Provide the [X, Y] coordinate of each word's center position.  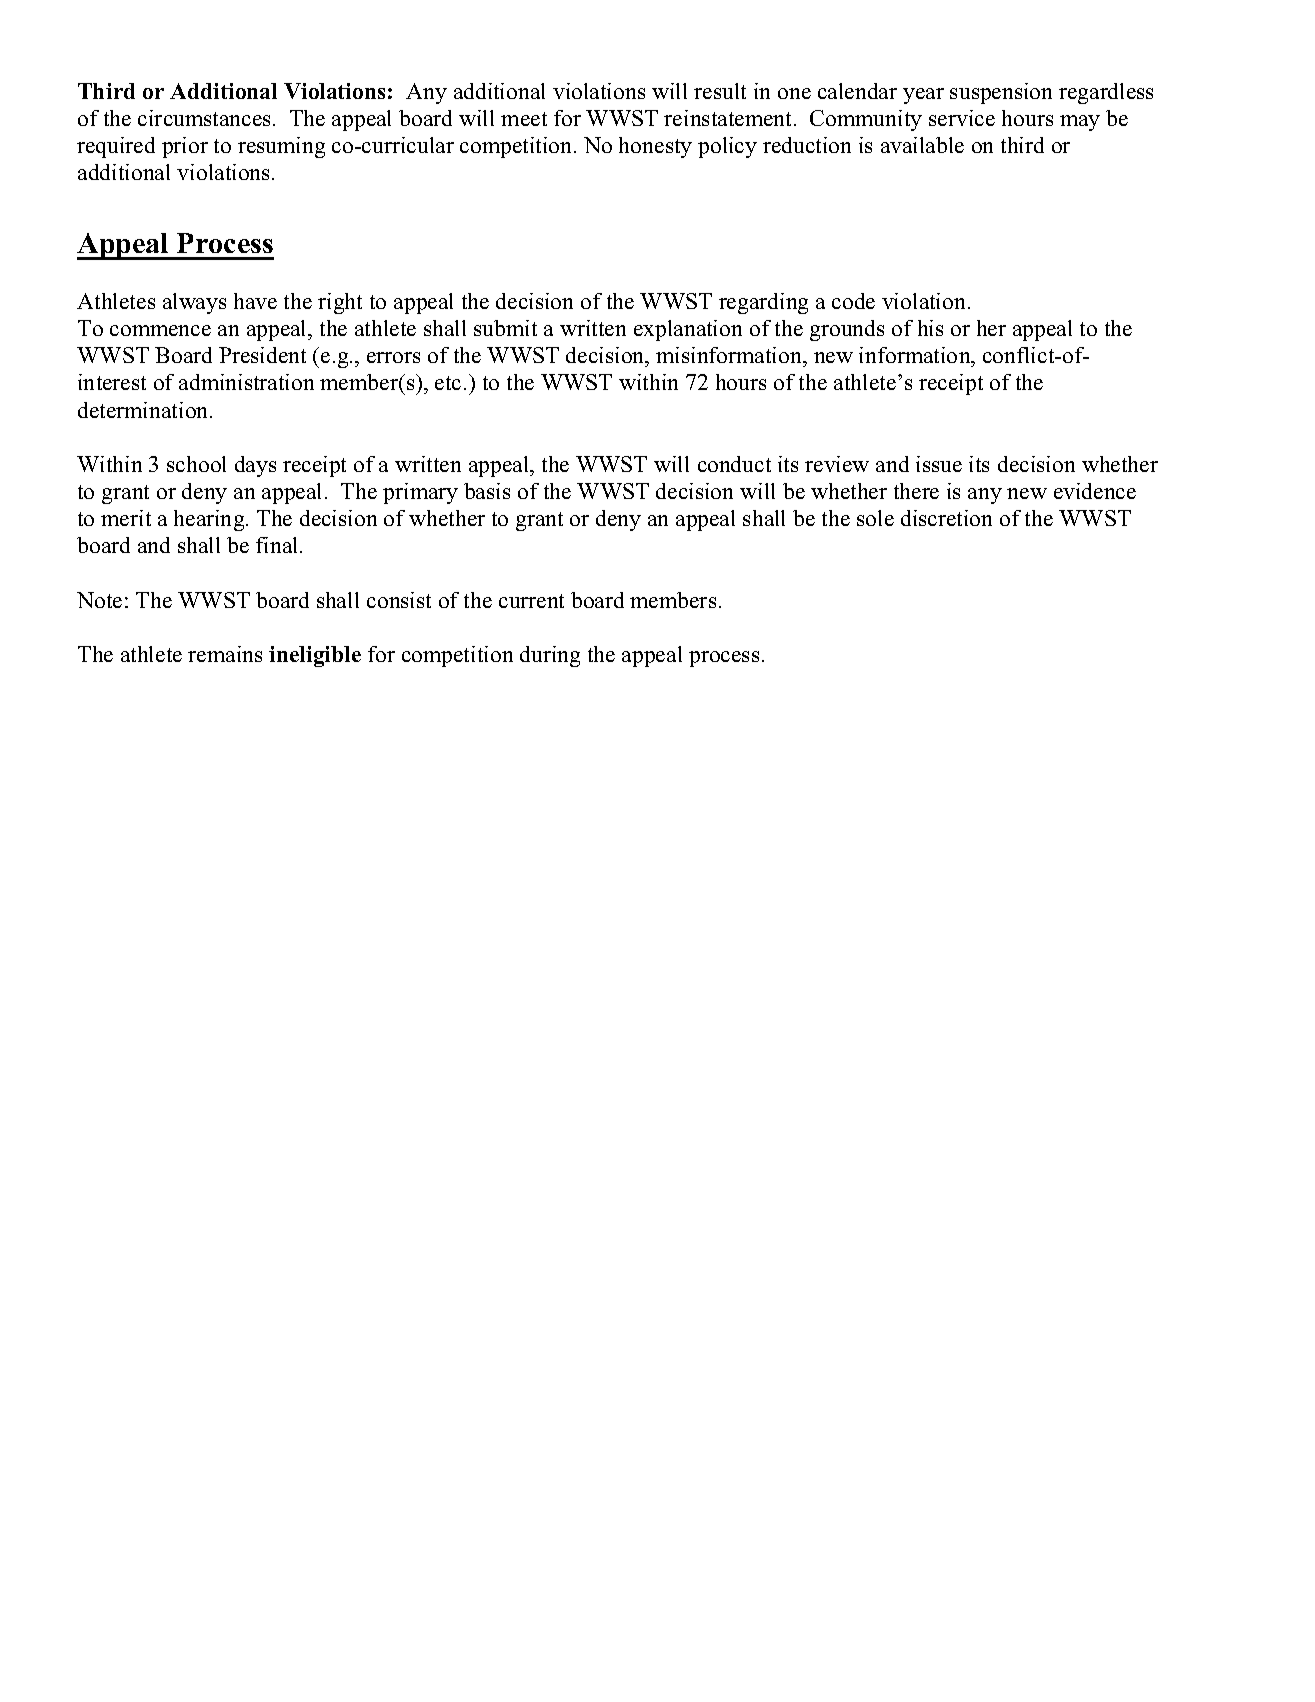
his [930, 328]
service [962, 118]
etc [448, 383]
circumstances [204, 118]
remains [225, 654]
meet [524, 119]
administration [246, 382]
